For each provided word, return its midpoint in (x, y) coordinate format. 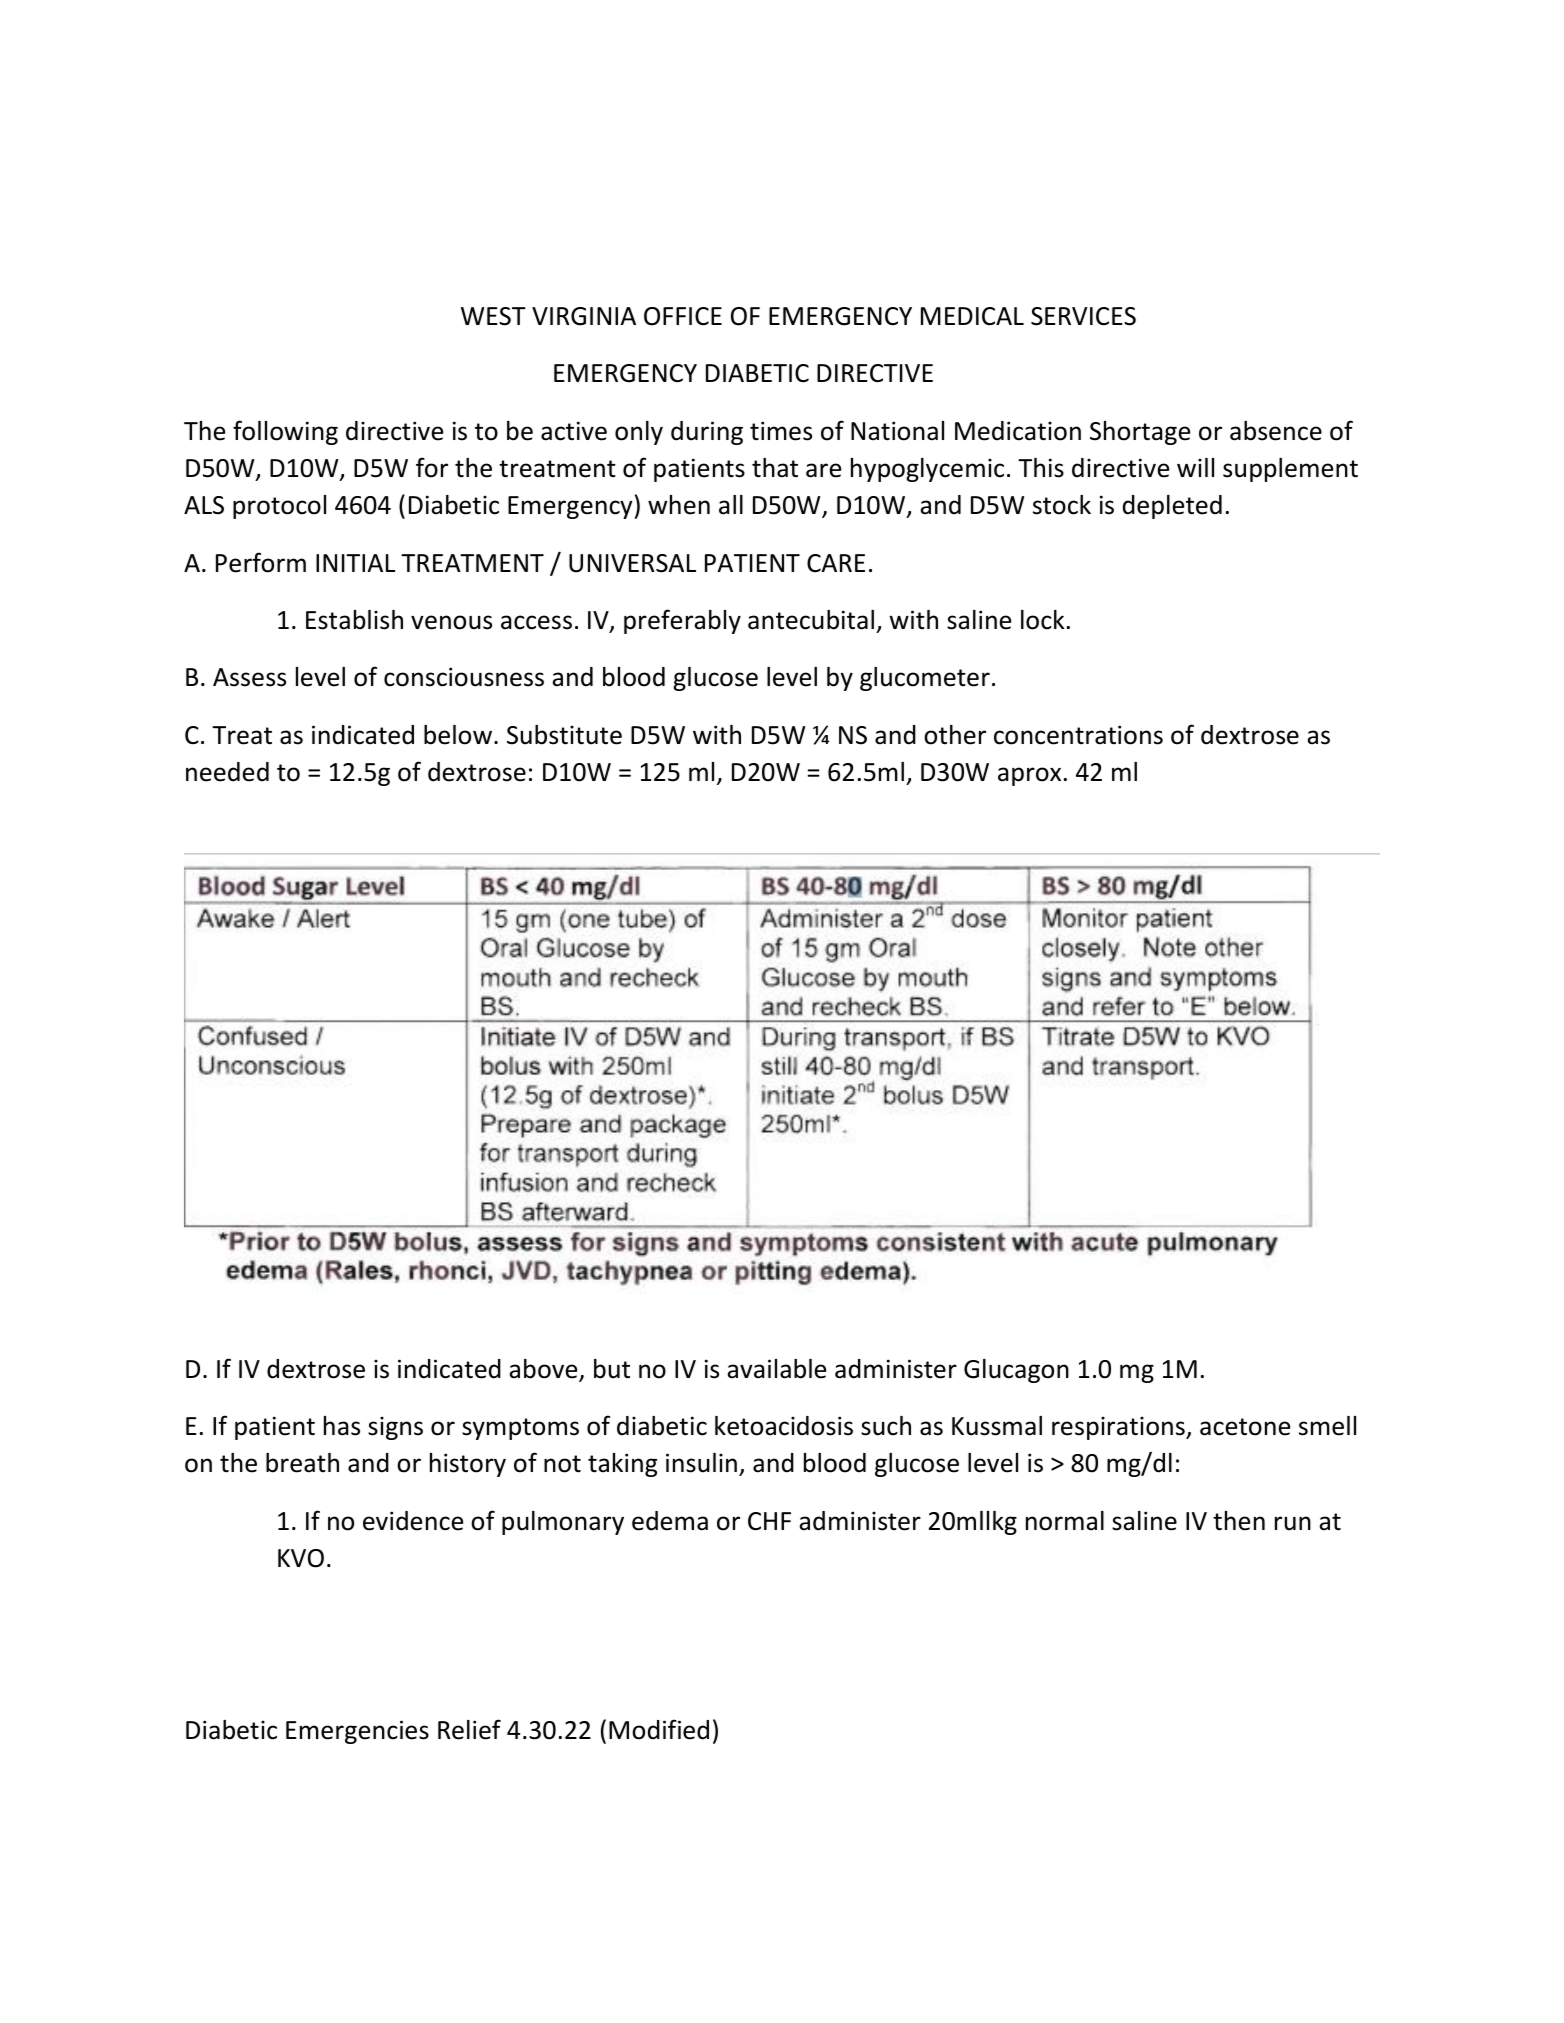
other (955, 735)
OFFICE (683, 316)
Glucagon (1016, 1371)
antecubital (811, 620)
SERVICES (1083, 316)
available (776, 1369)
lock (1042, 620)
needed (227, 772)
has (342, 1426)
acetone (1245, 1427)
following (285, 432)
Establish (354, 620)
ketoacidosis (784, 1426)
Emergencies (357, 1732)
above (544, 1370)
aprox (1029, 776)
